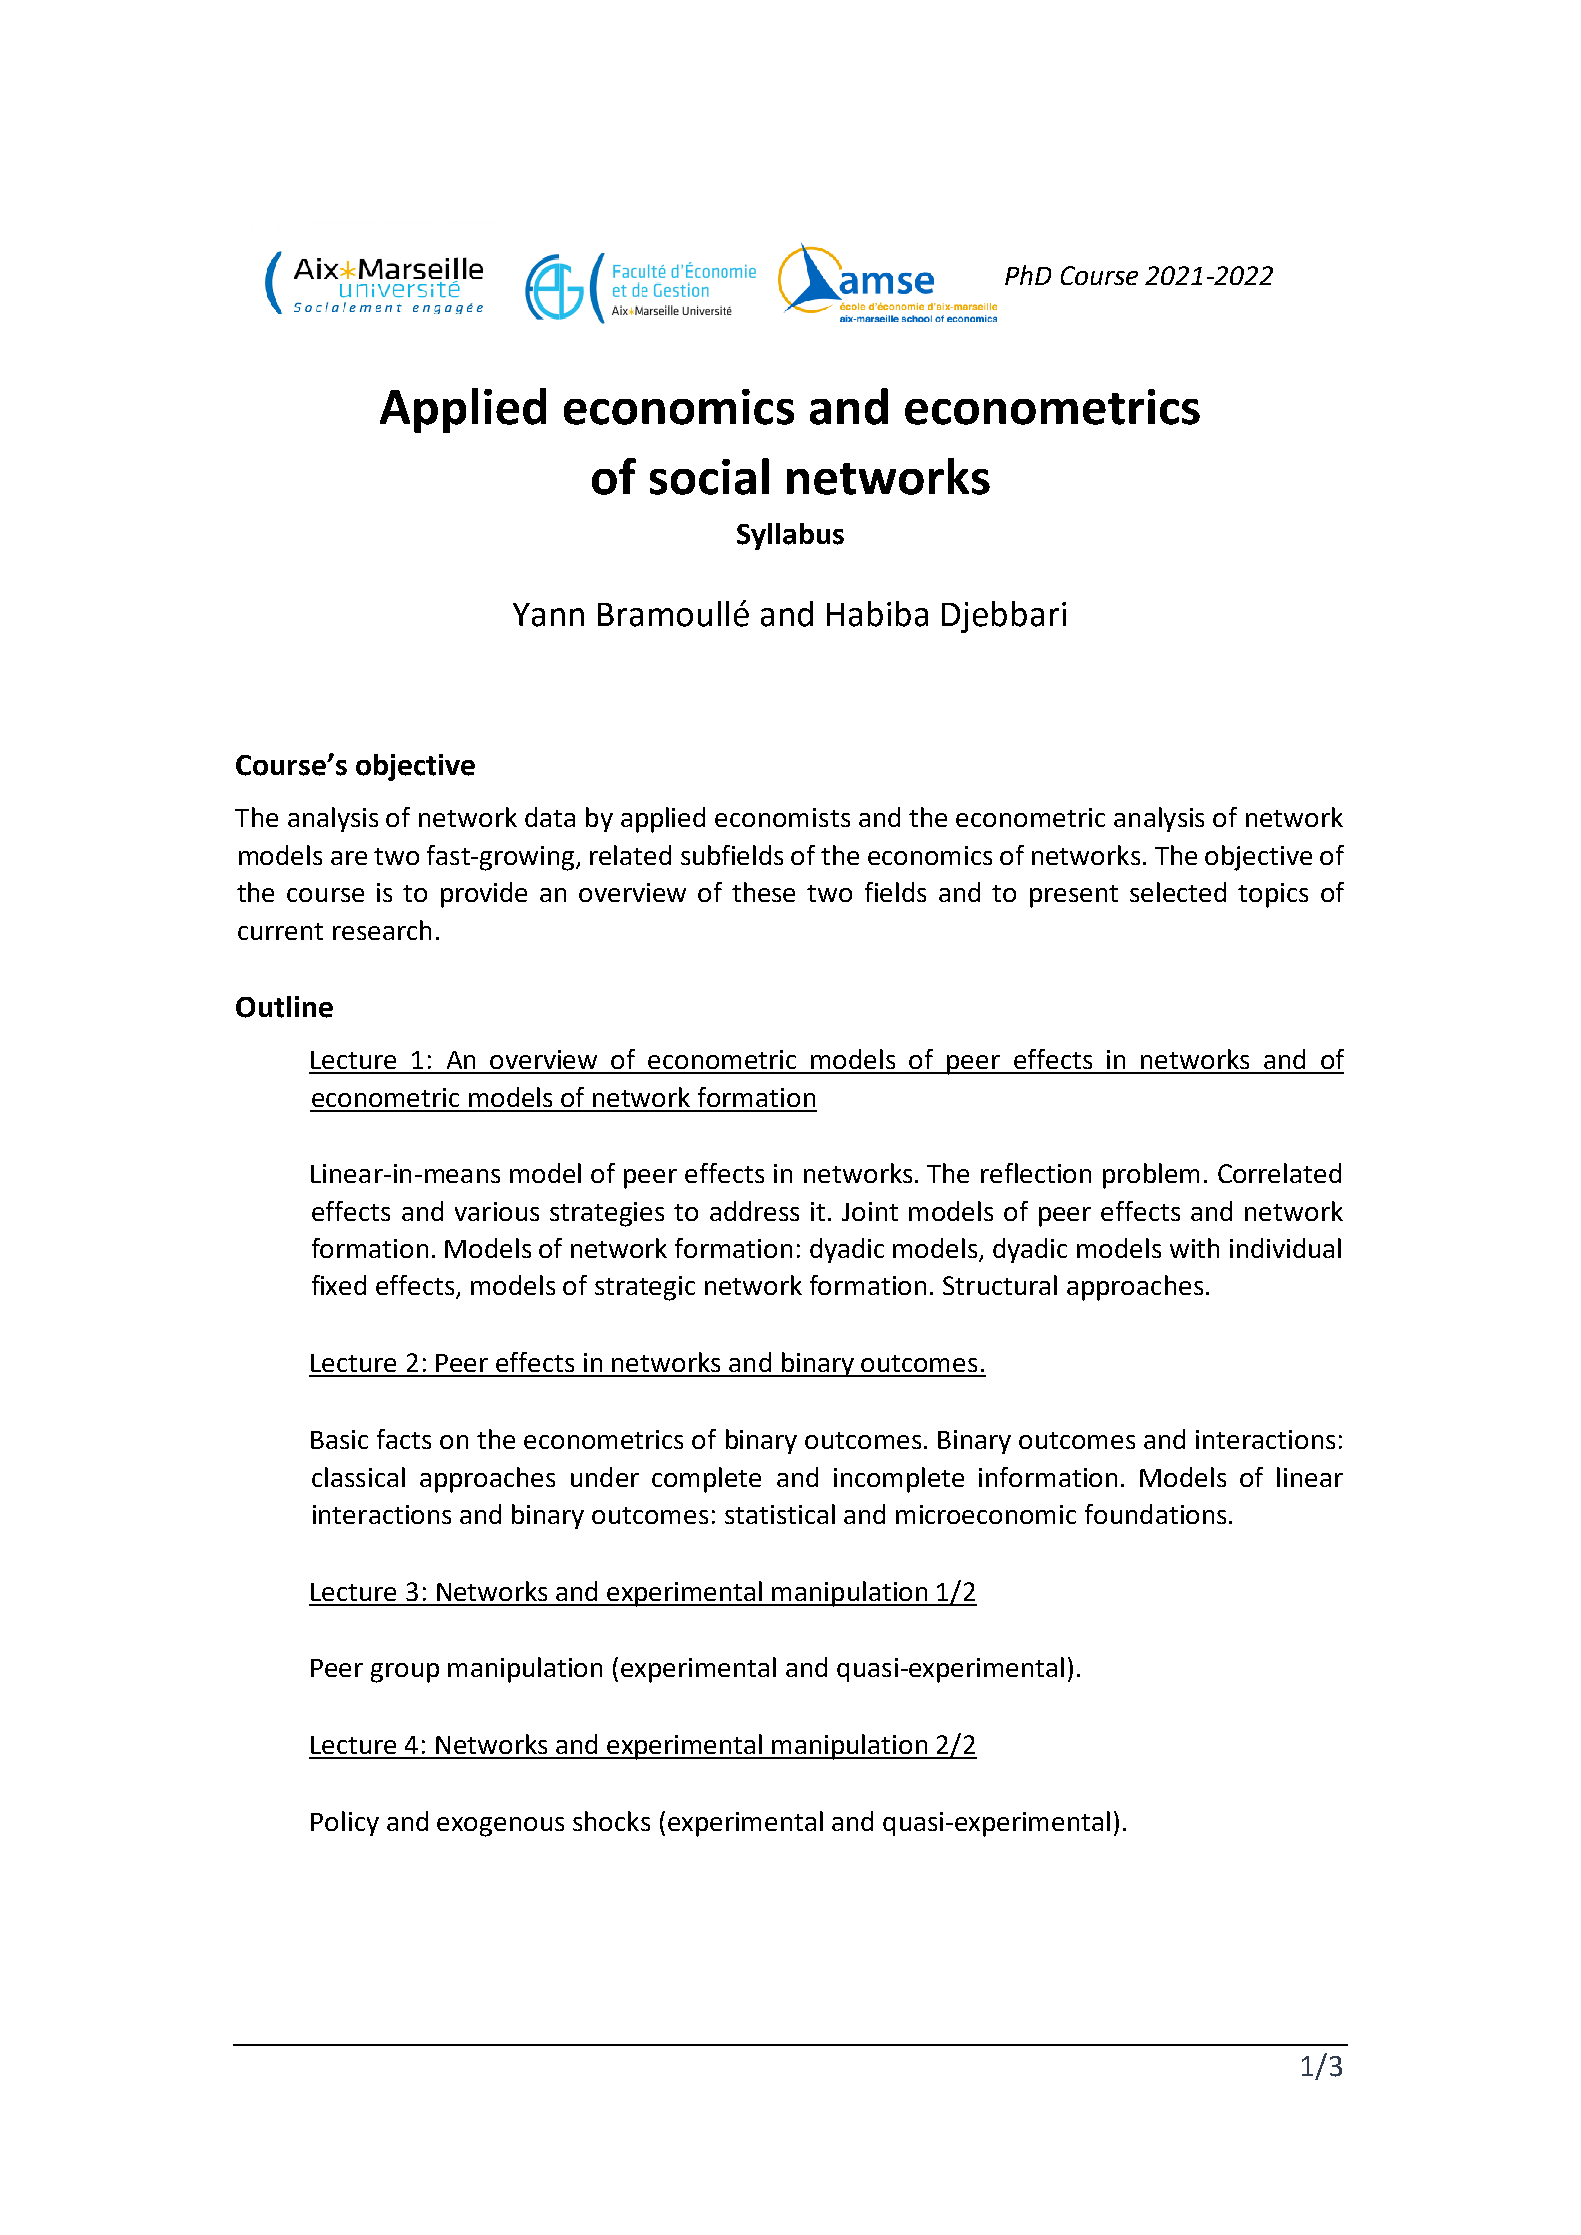 Image resolution: width=1581 pixels, height=2235 pixels. What do you see at coordinates (709, 476) in the screenshot?
I see `social` at bounding box center [709, 476].
